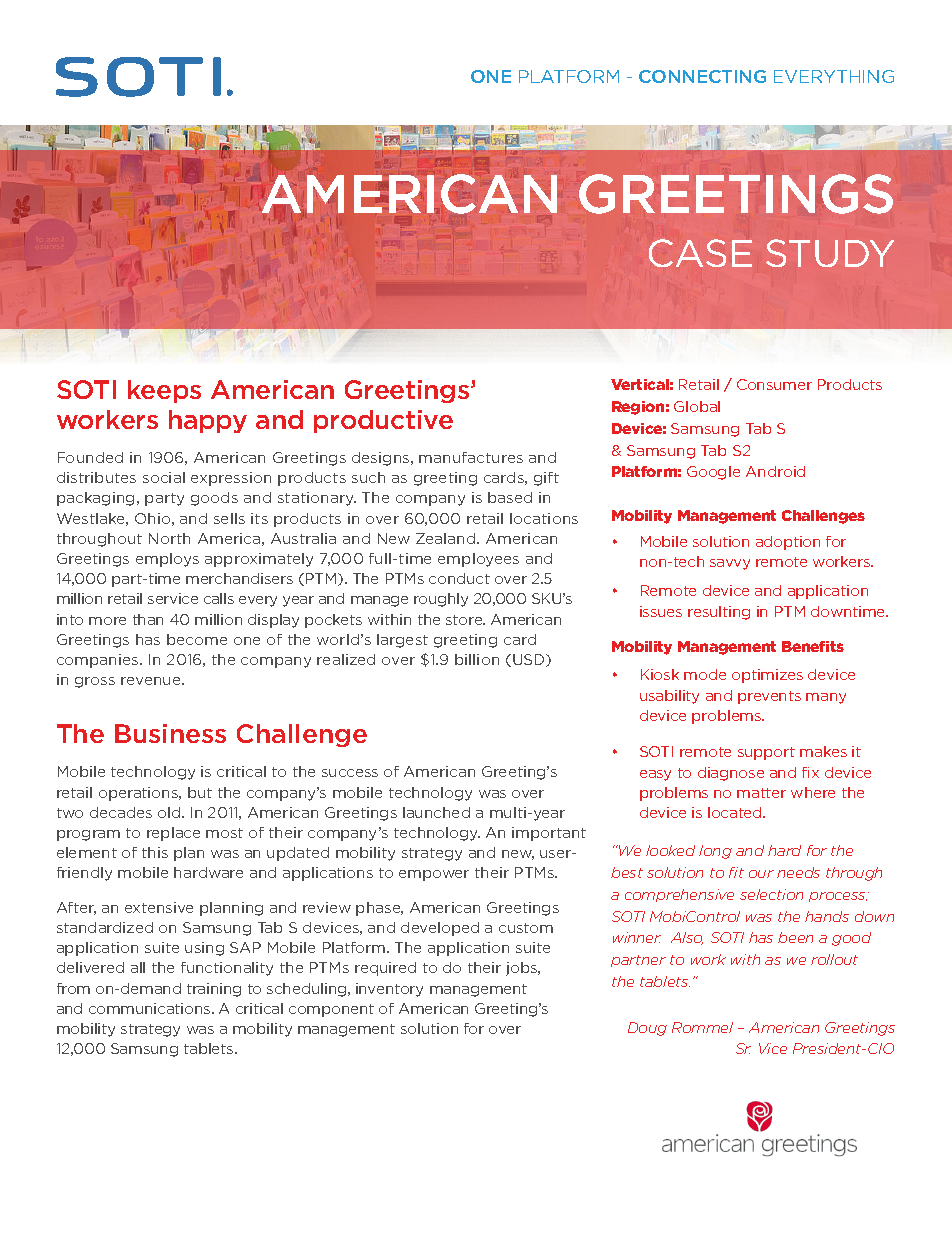 This screenshot has width=952, height=1233. I want to click on savvy, so click(730, 564).
